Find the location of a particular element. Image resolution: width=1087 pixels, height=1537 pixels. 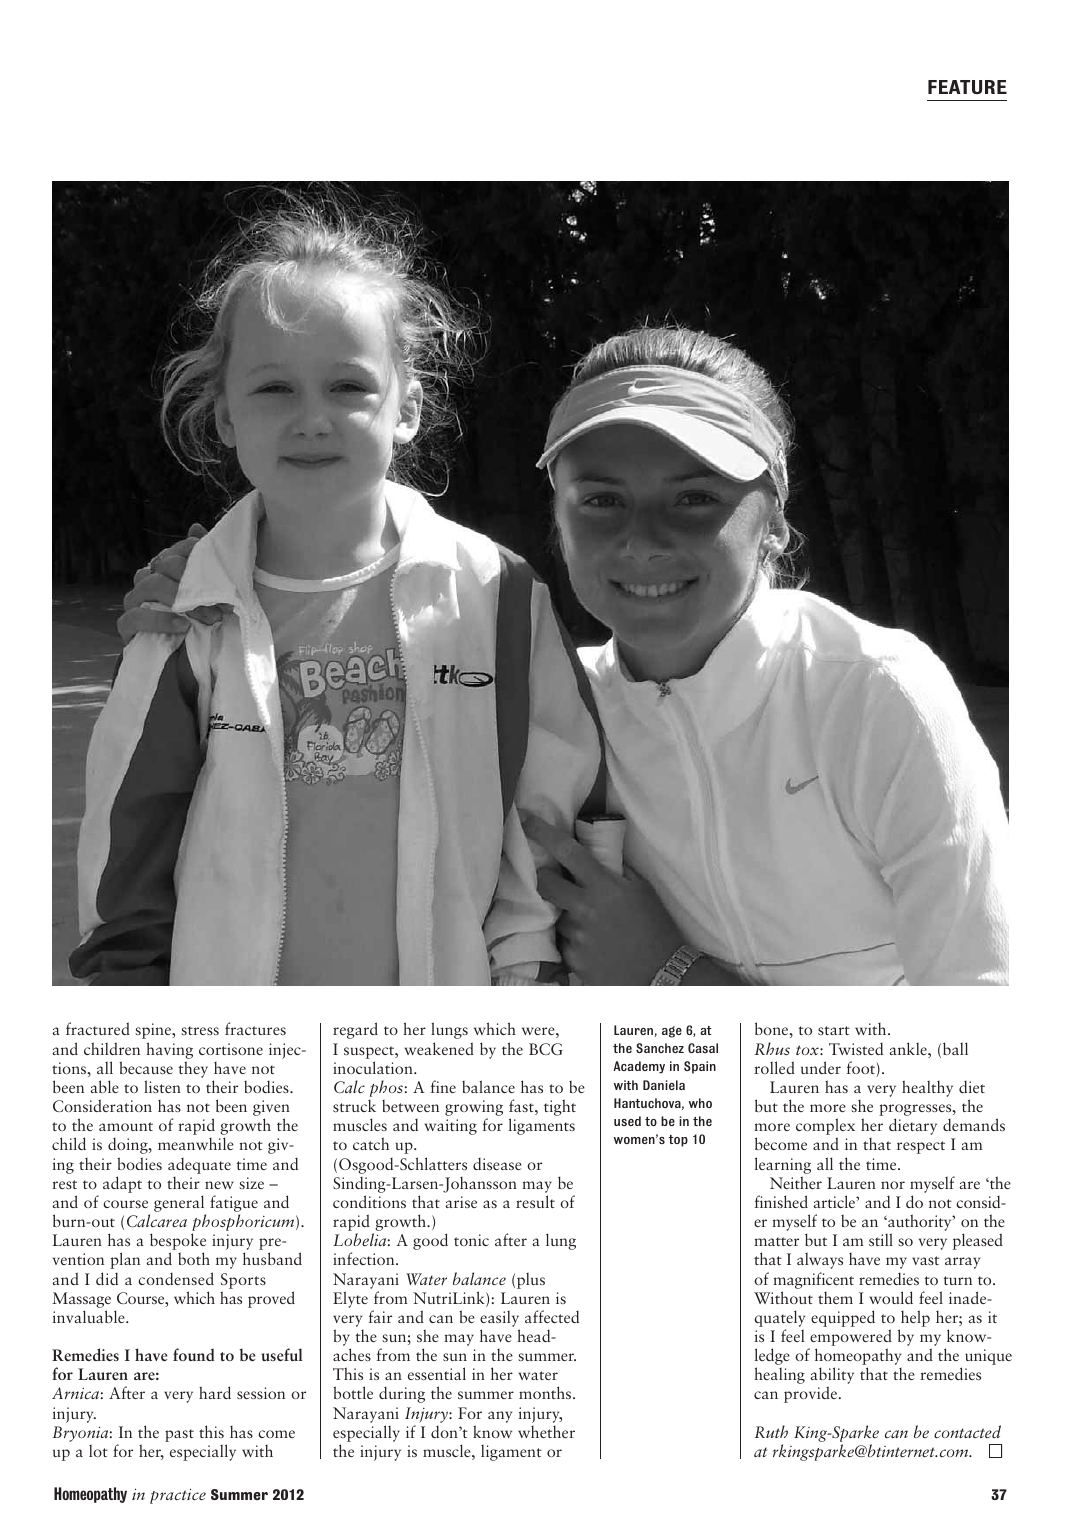

past is located at coordinates (179, 1435).
